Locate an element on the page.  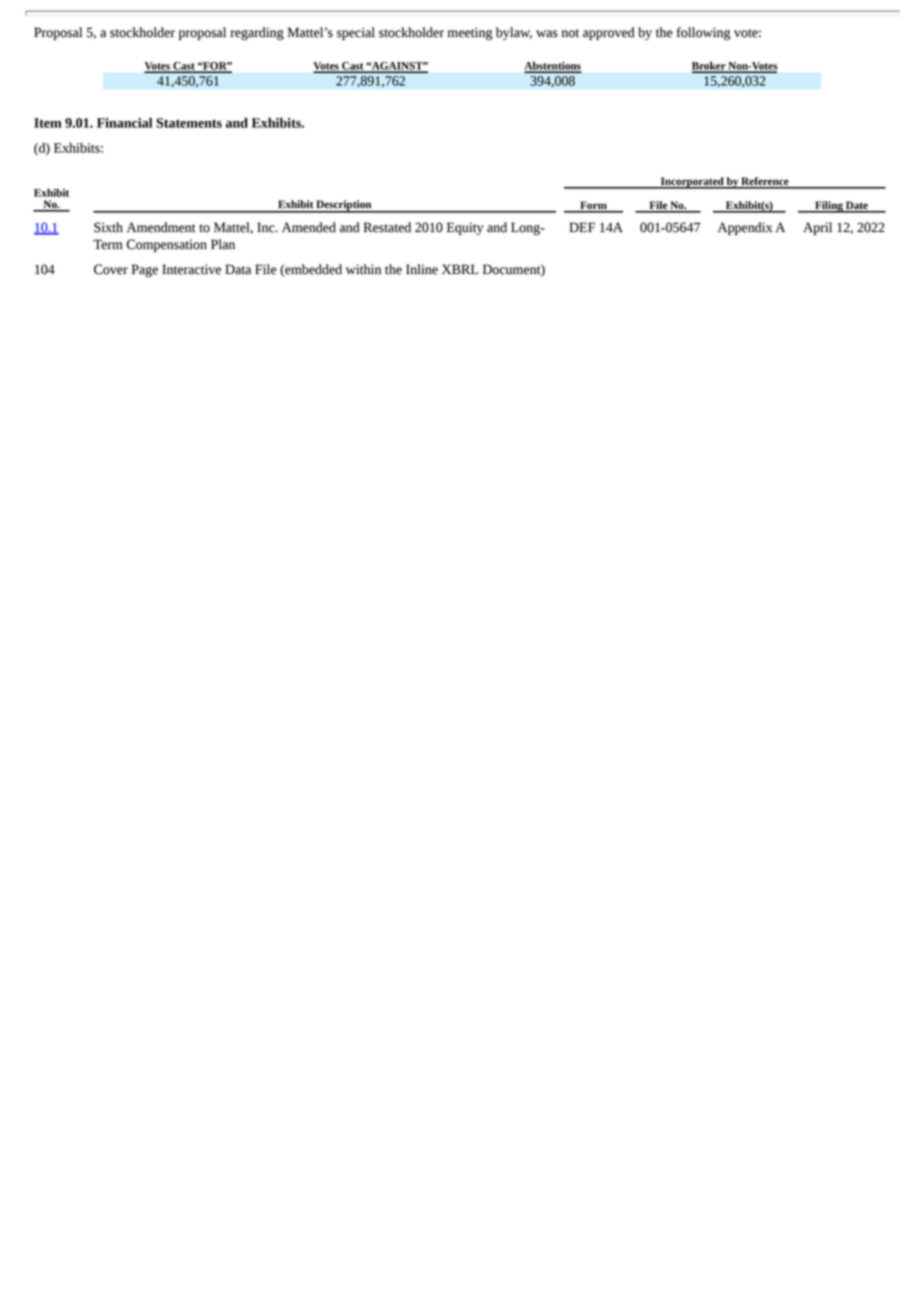
Page is located at coordinates (145, 270).
